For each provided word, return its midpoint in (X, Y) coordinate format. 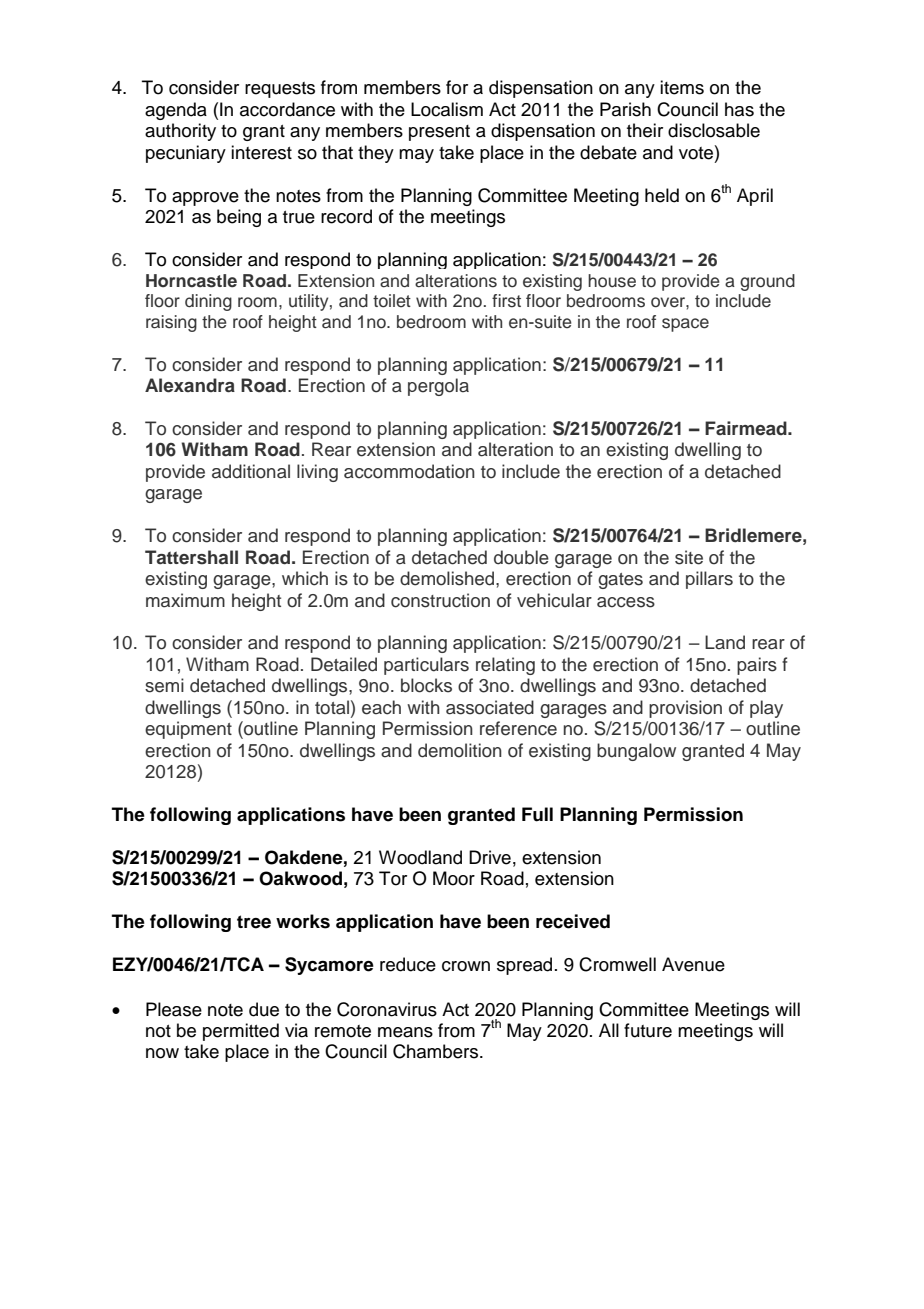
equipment (188, 730)
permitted (241, 1032)
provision (685, 709)
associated (490, 707)
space (685, 325)
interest (261, 152)
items (682, 87)
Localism (447, 109)
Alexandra (190, 385)
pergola (438, 387)
